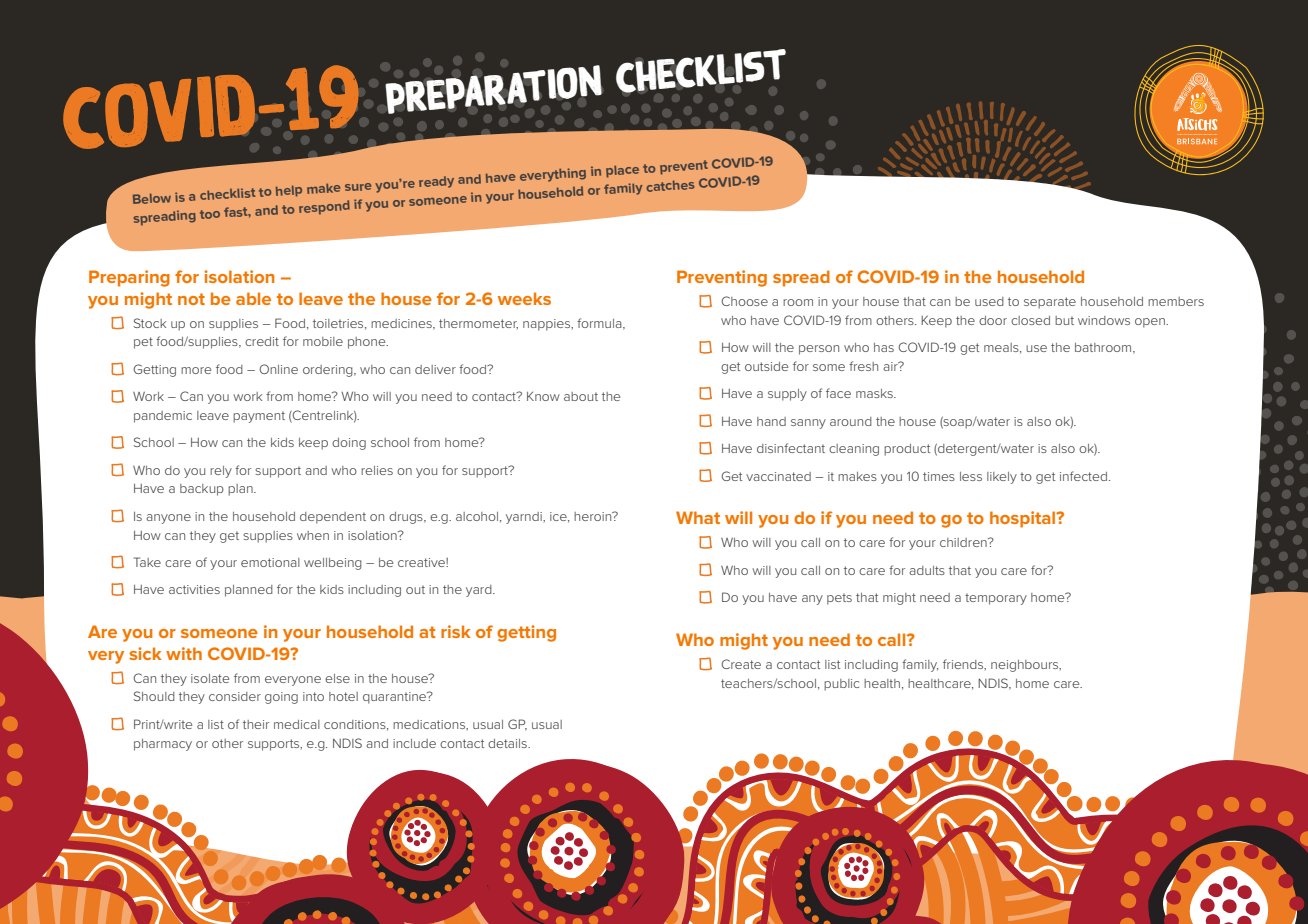  What do you see at coordinates (508, 743) in the page?
I see `details` at bounding box center [508, 743].
